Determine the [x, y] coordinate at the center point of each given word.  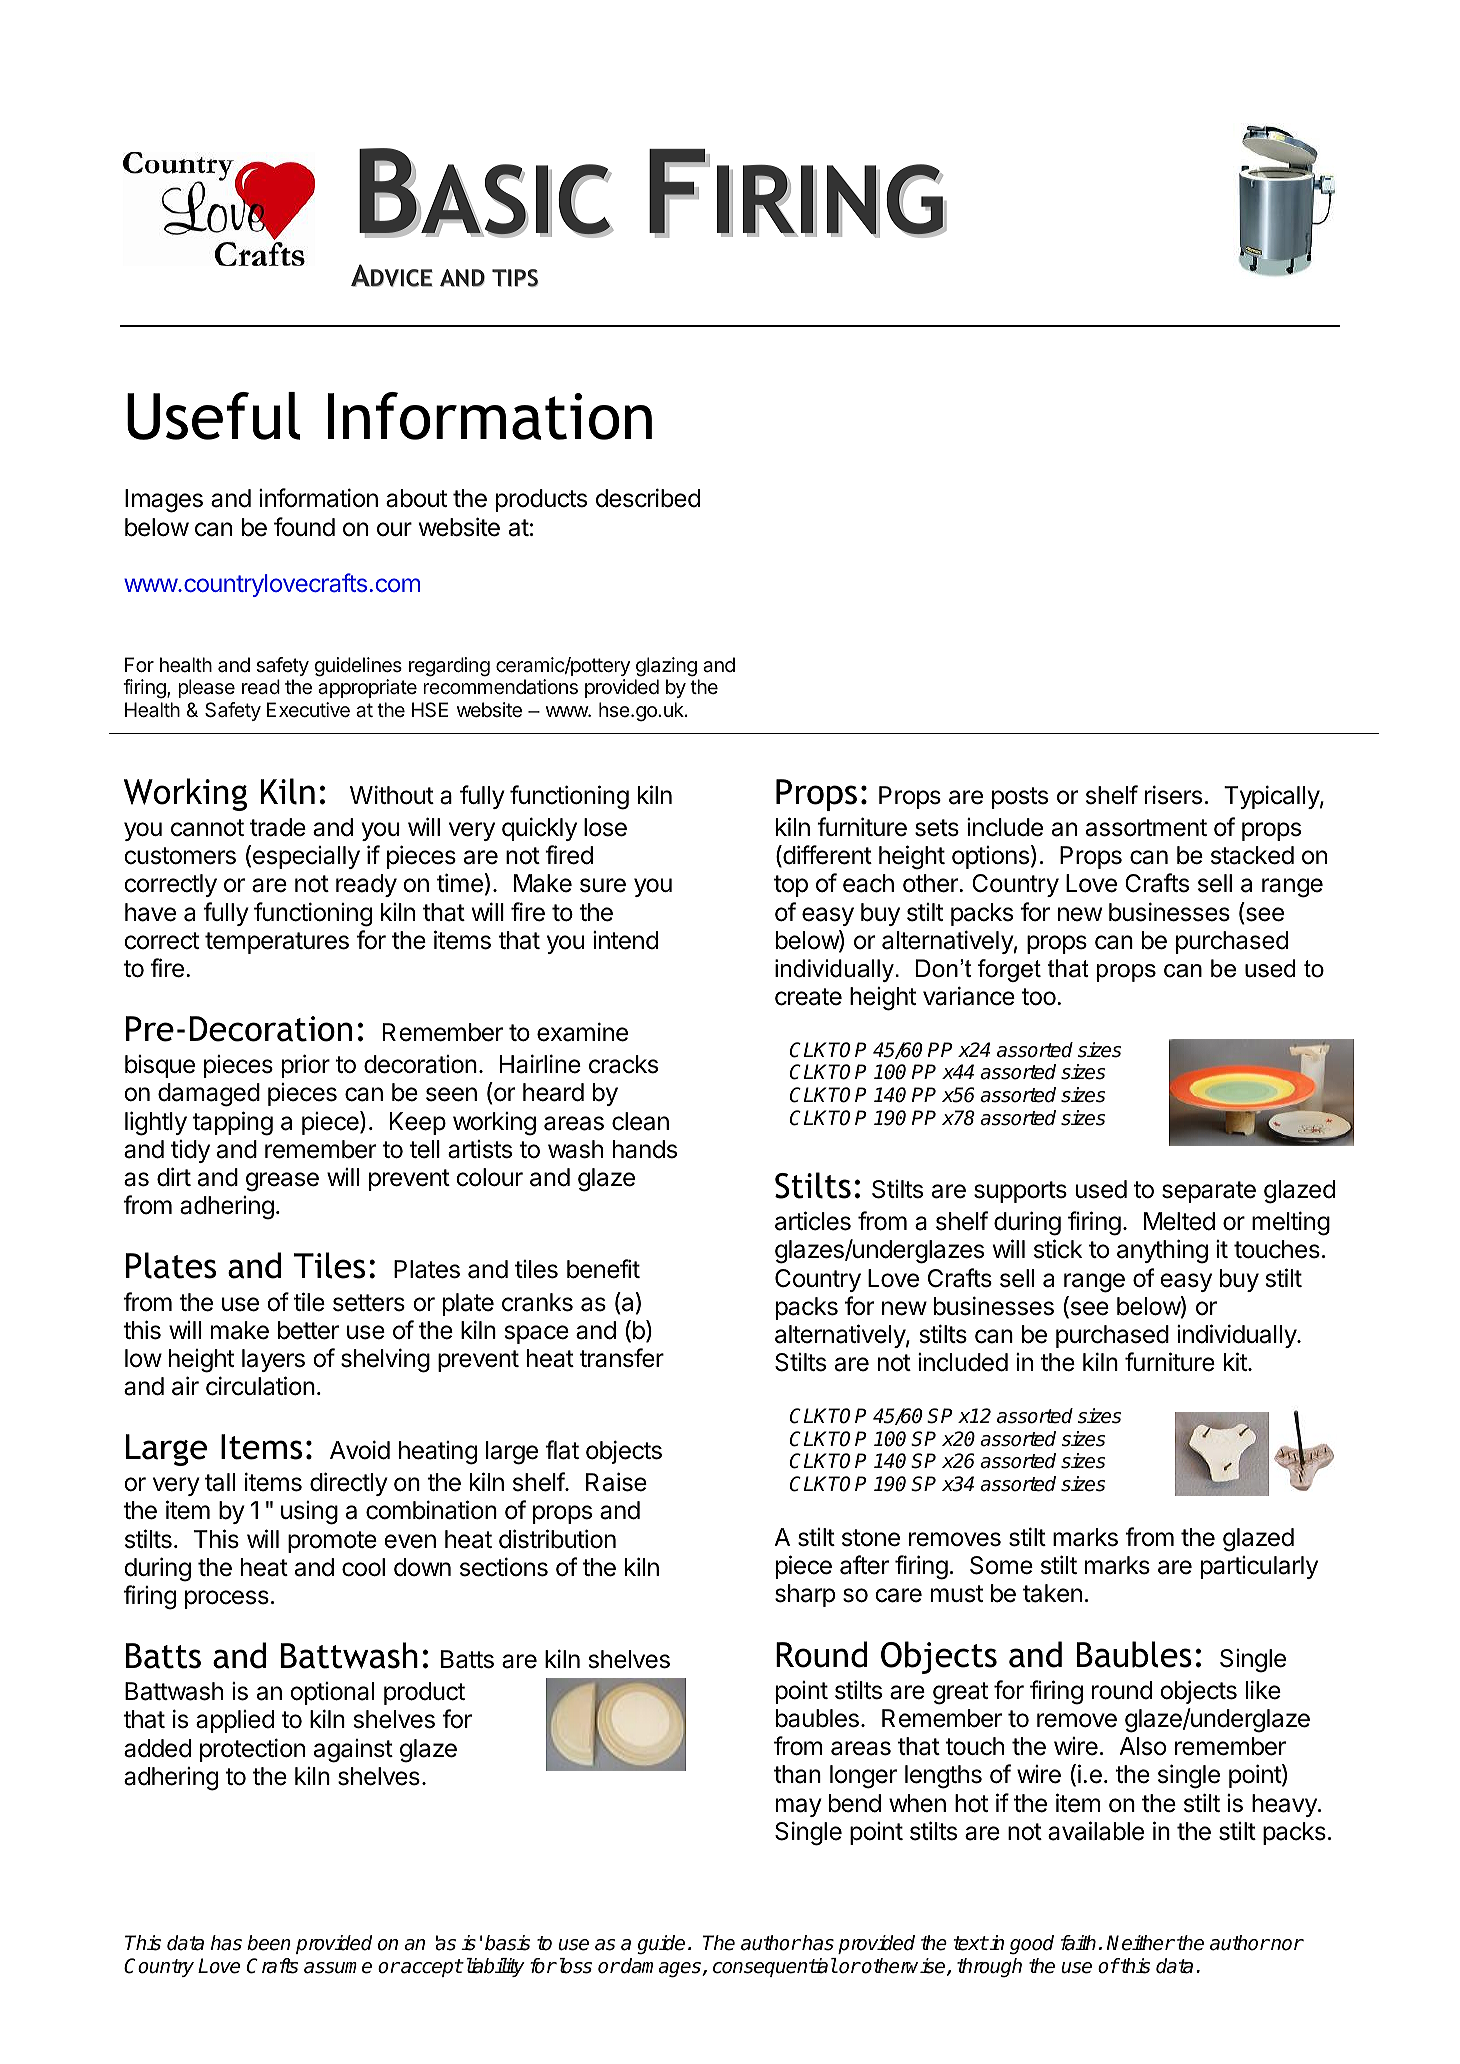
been [269, 1943]
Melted [1179, 1221]
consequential [775, 1967]
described [648, 498]
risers [1173, 795]
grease [282, 1182]
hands [645, 1149]
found [304, 527]
